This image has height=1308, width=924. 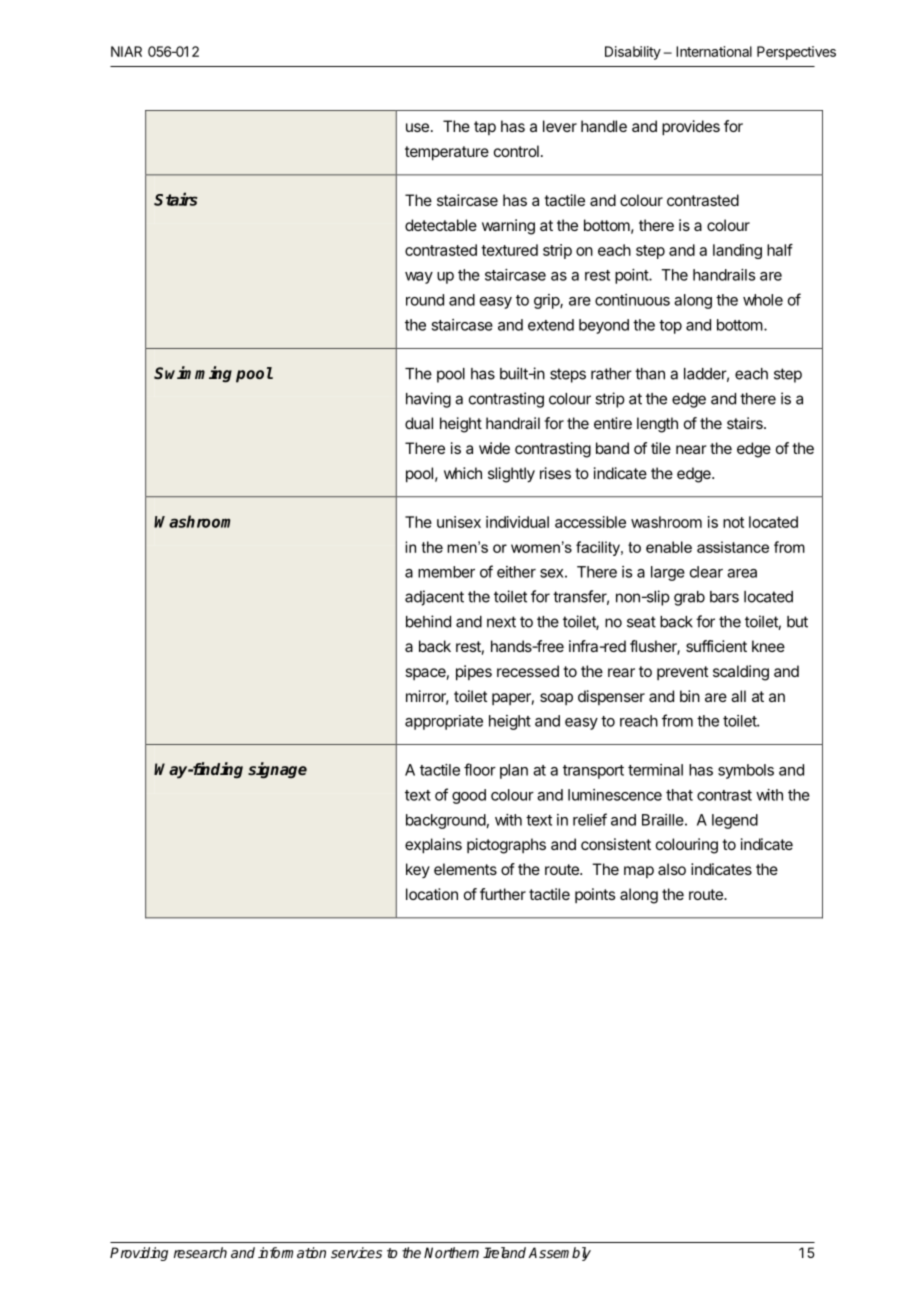 I want to click on near, so click(x=691, y=449).
